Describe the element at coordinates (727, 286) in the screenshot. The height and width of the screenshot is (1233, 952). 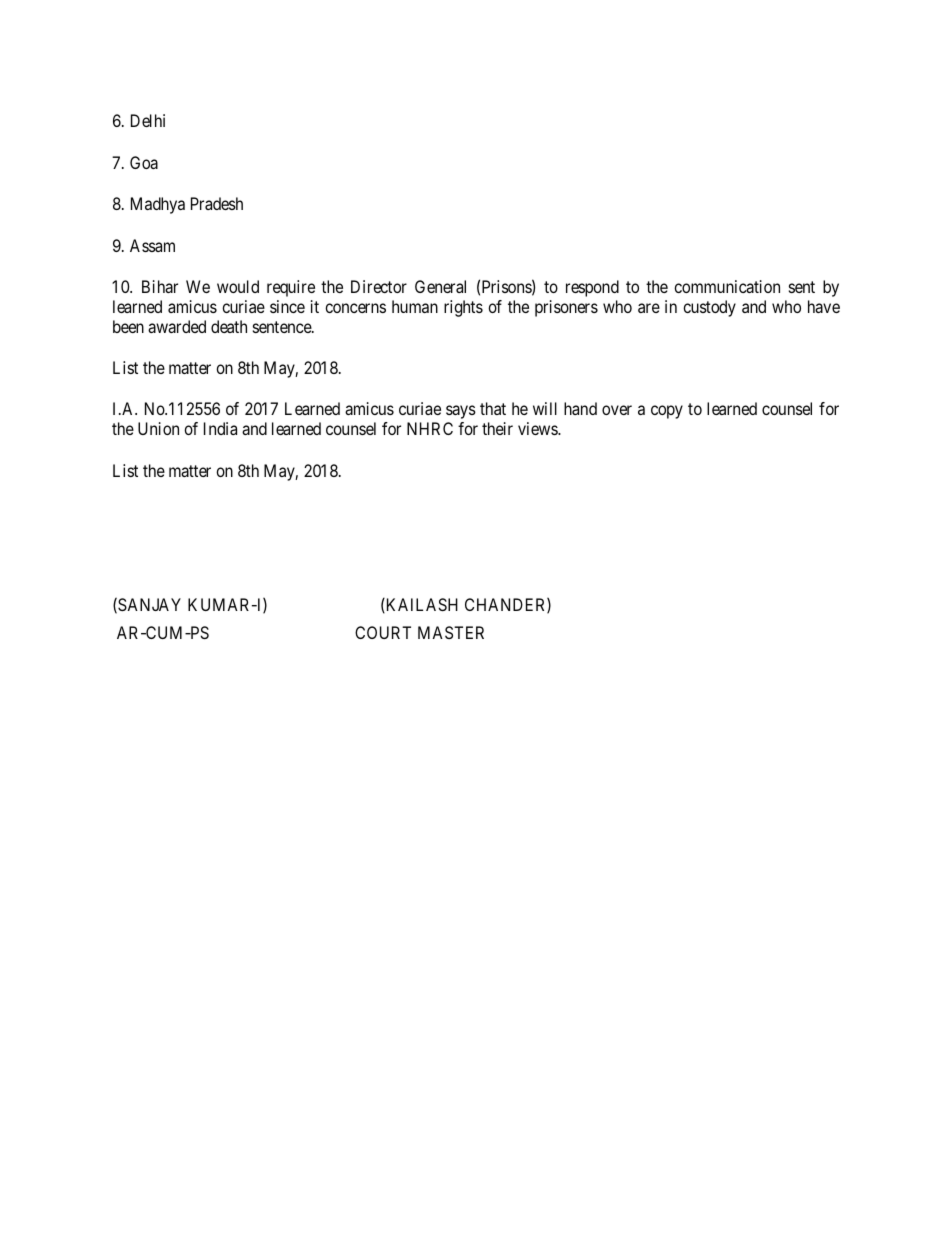
I see `communication` at that location.
